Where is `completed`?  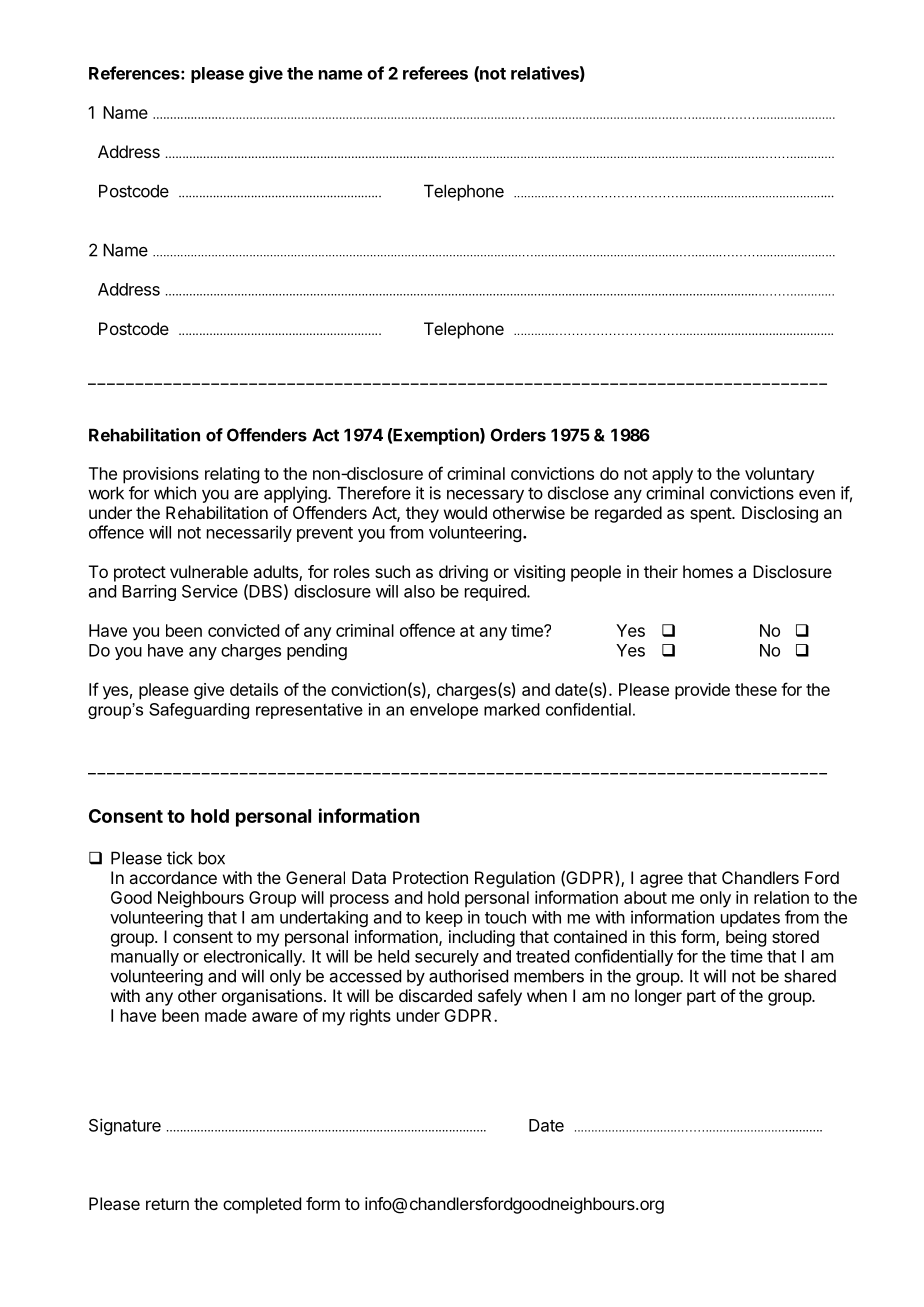
completed is located at coordinates (262, 1205).
